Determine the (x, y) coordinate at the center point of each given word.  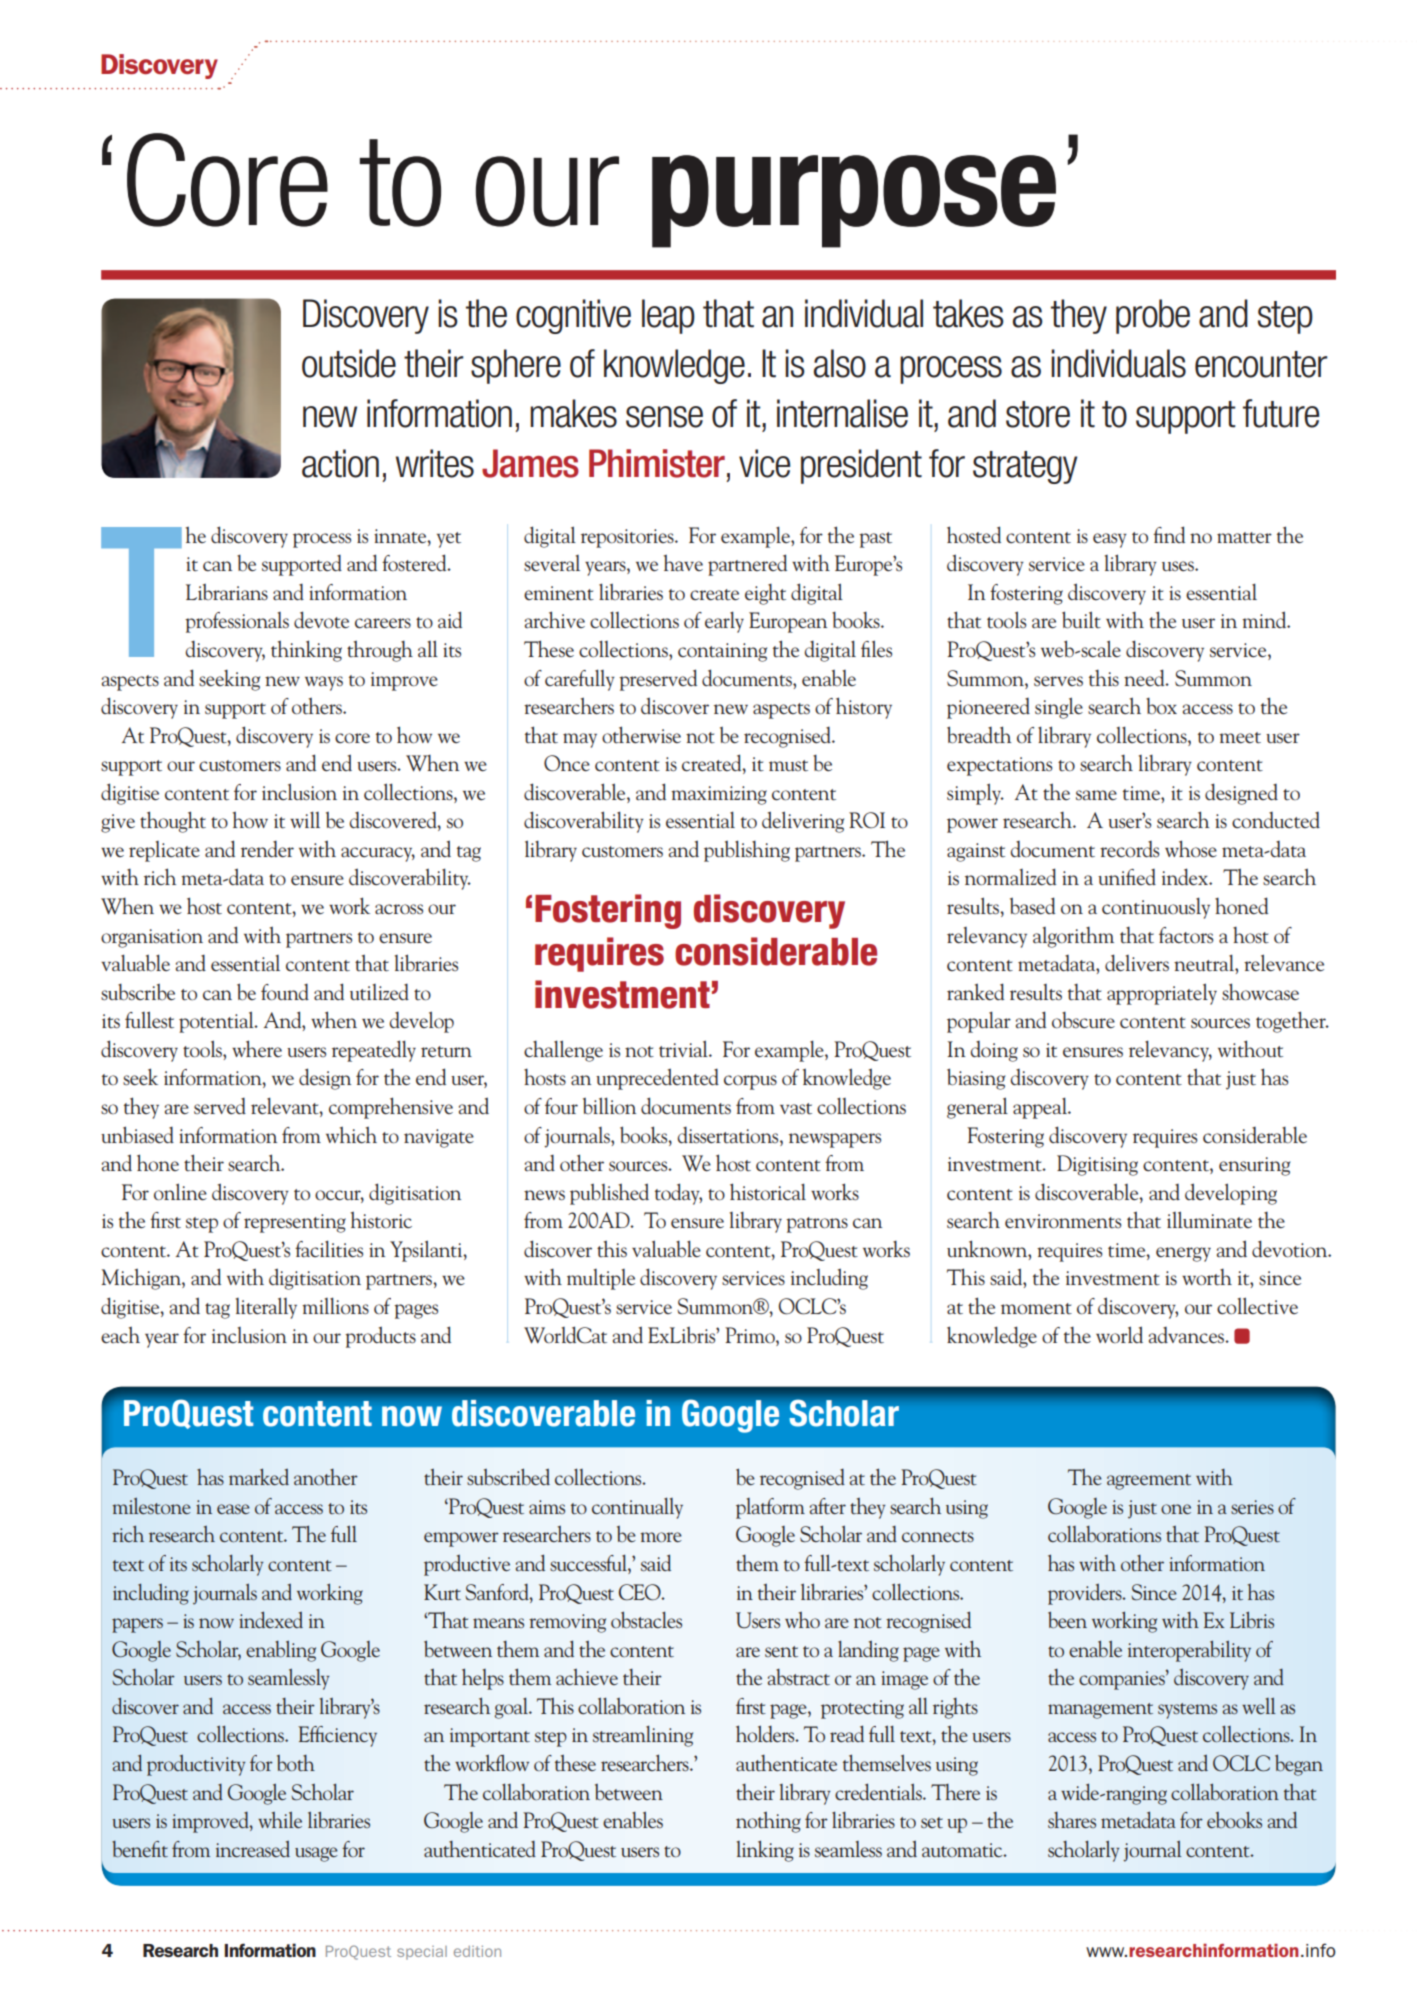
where (257, 1048)
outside (349, 363)
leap (668, 316)
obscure (1083, 1020)
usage (316, 1854)
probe (1153, 316)
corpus (750, 1082)
